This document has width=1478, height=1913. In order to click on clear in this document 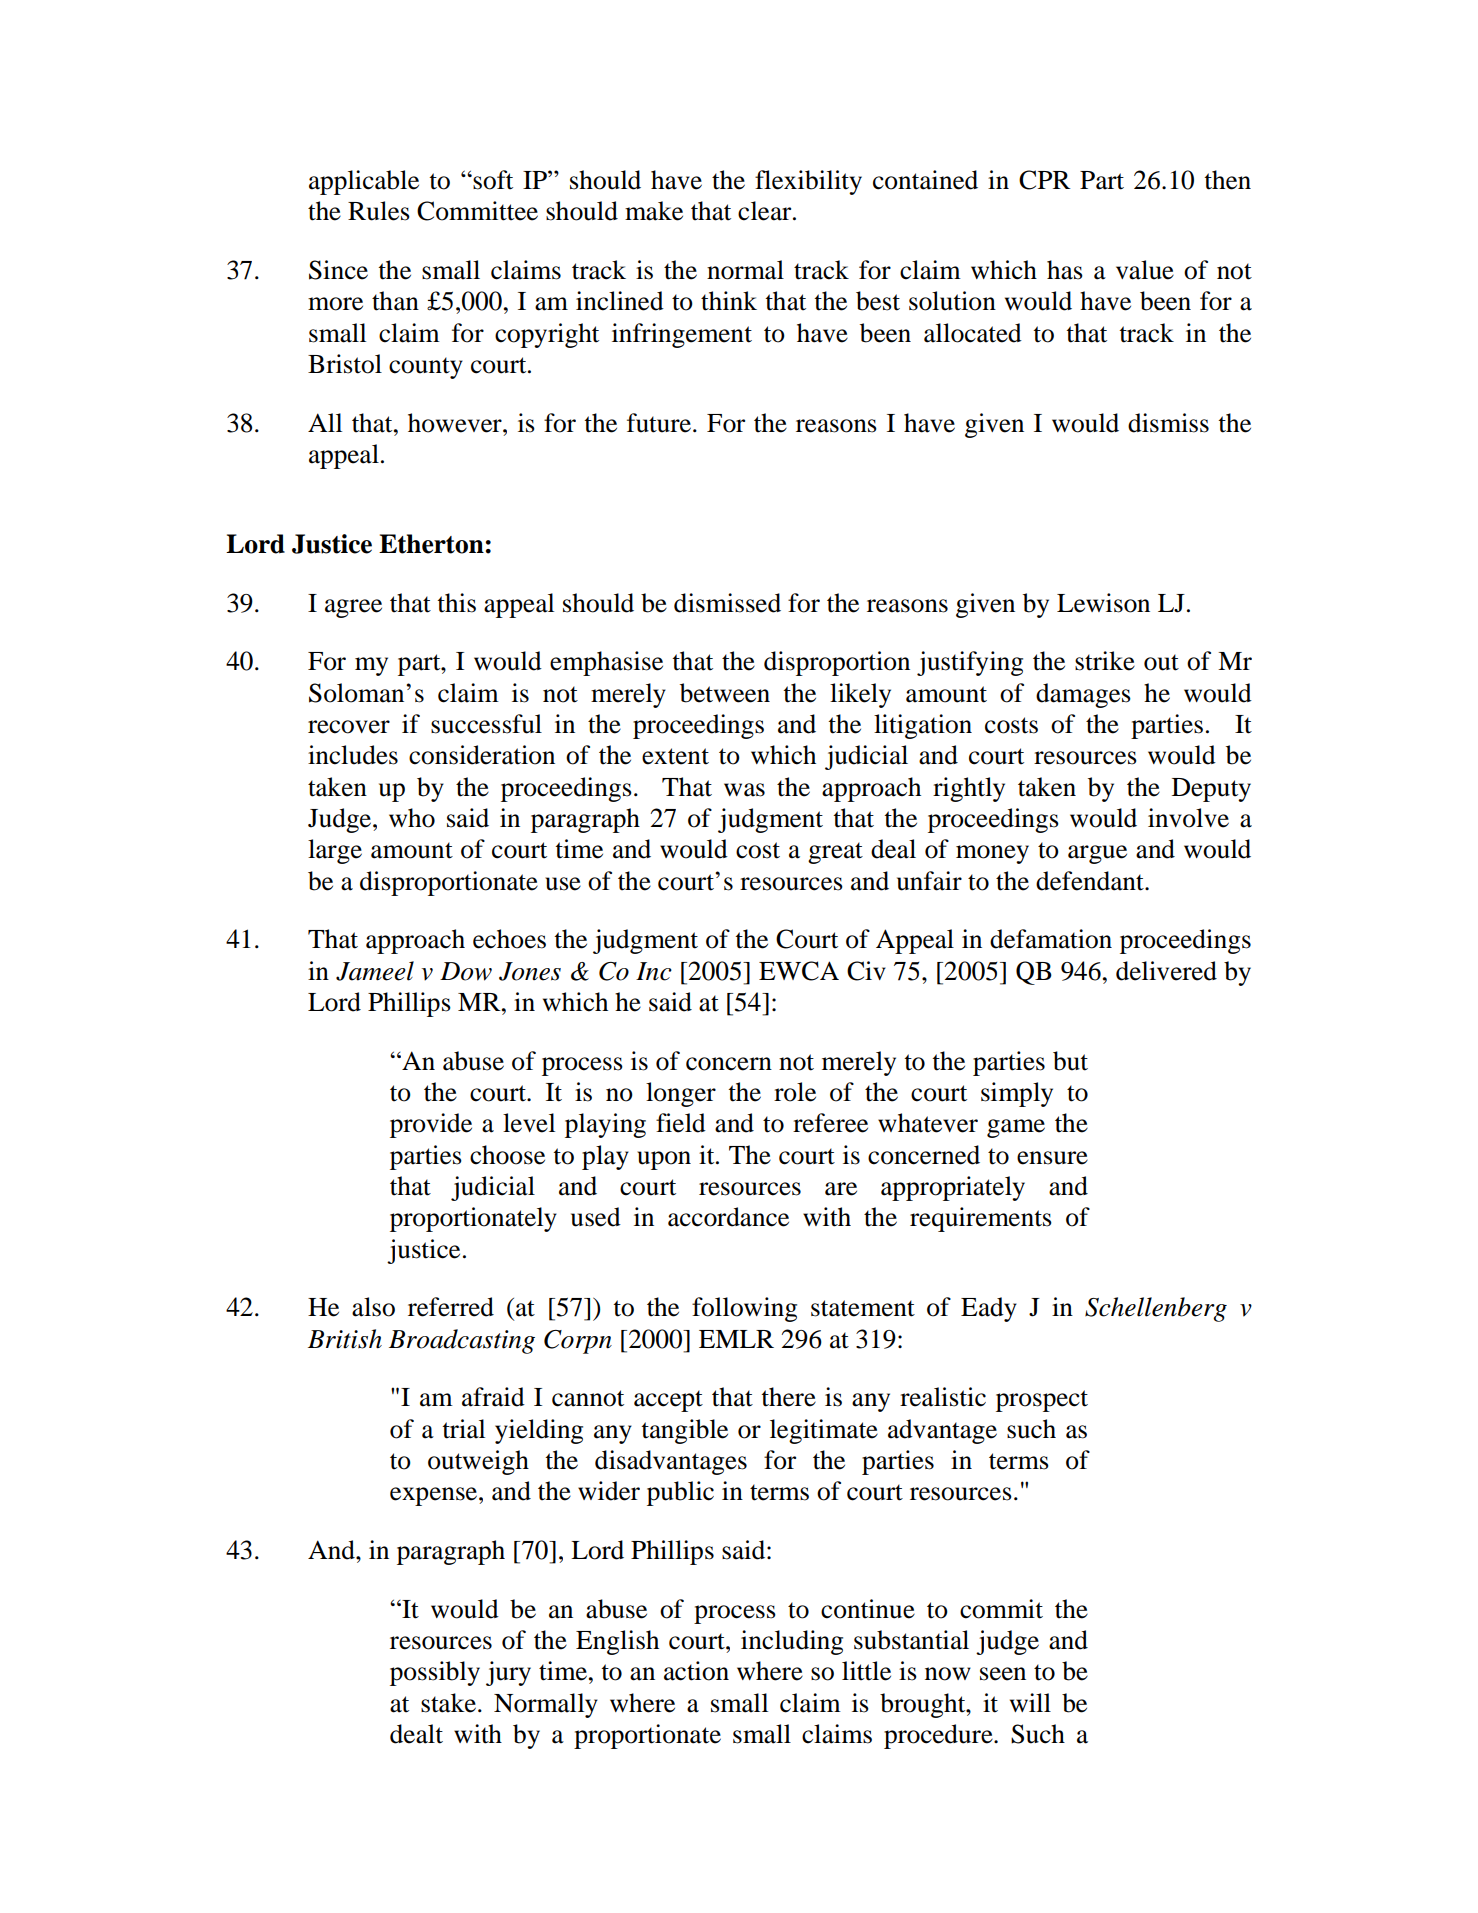, I will do `click(766, 211)`.
